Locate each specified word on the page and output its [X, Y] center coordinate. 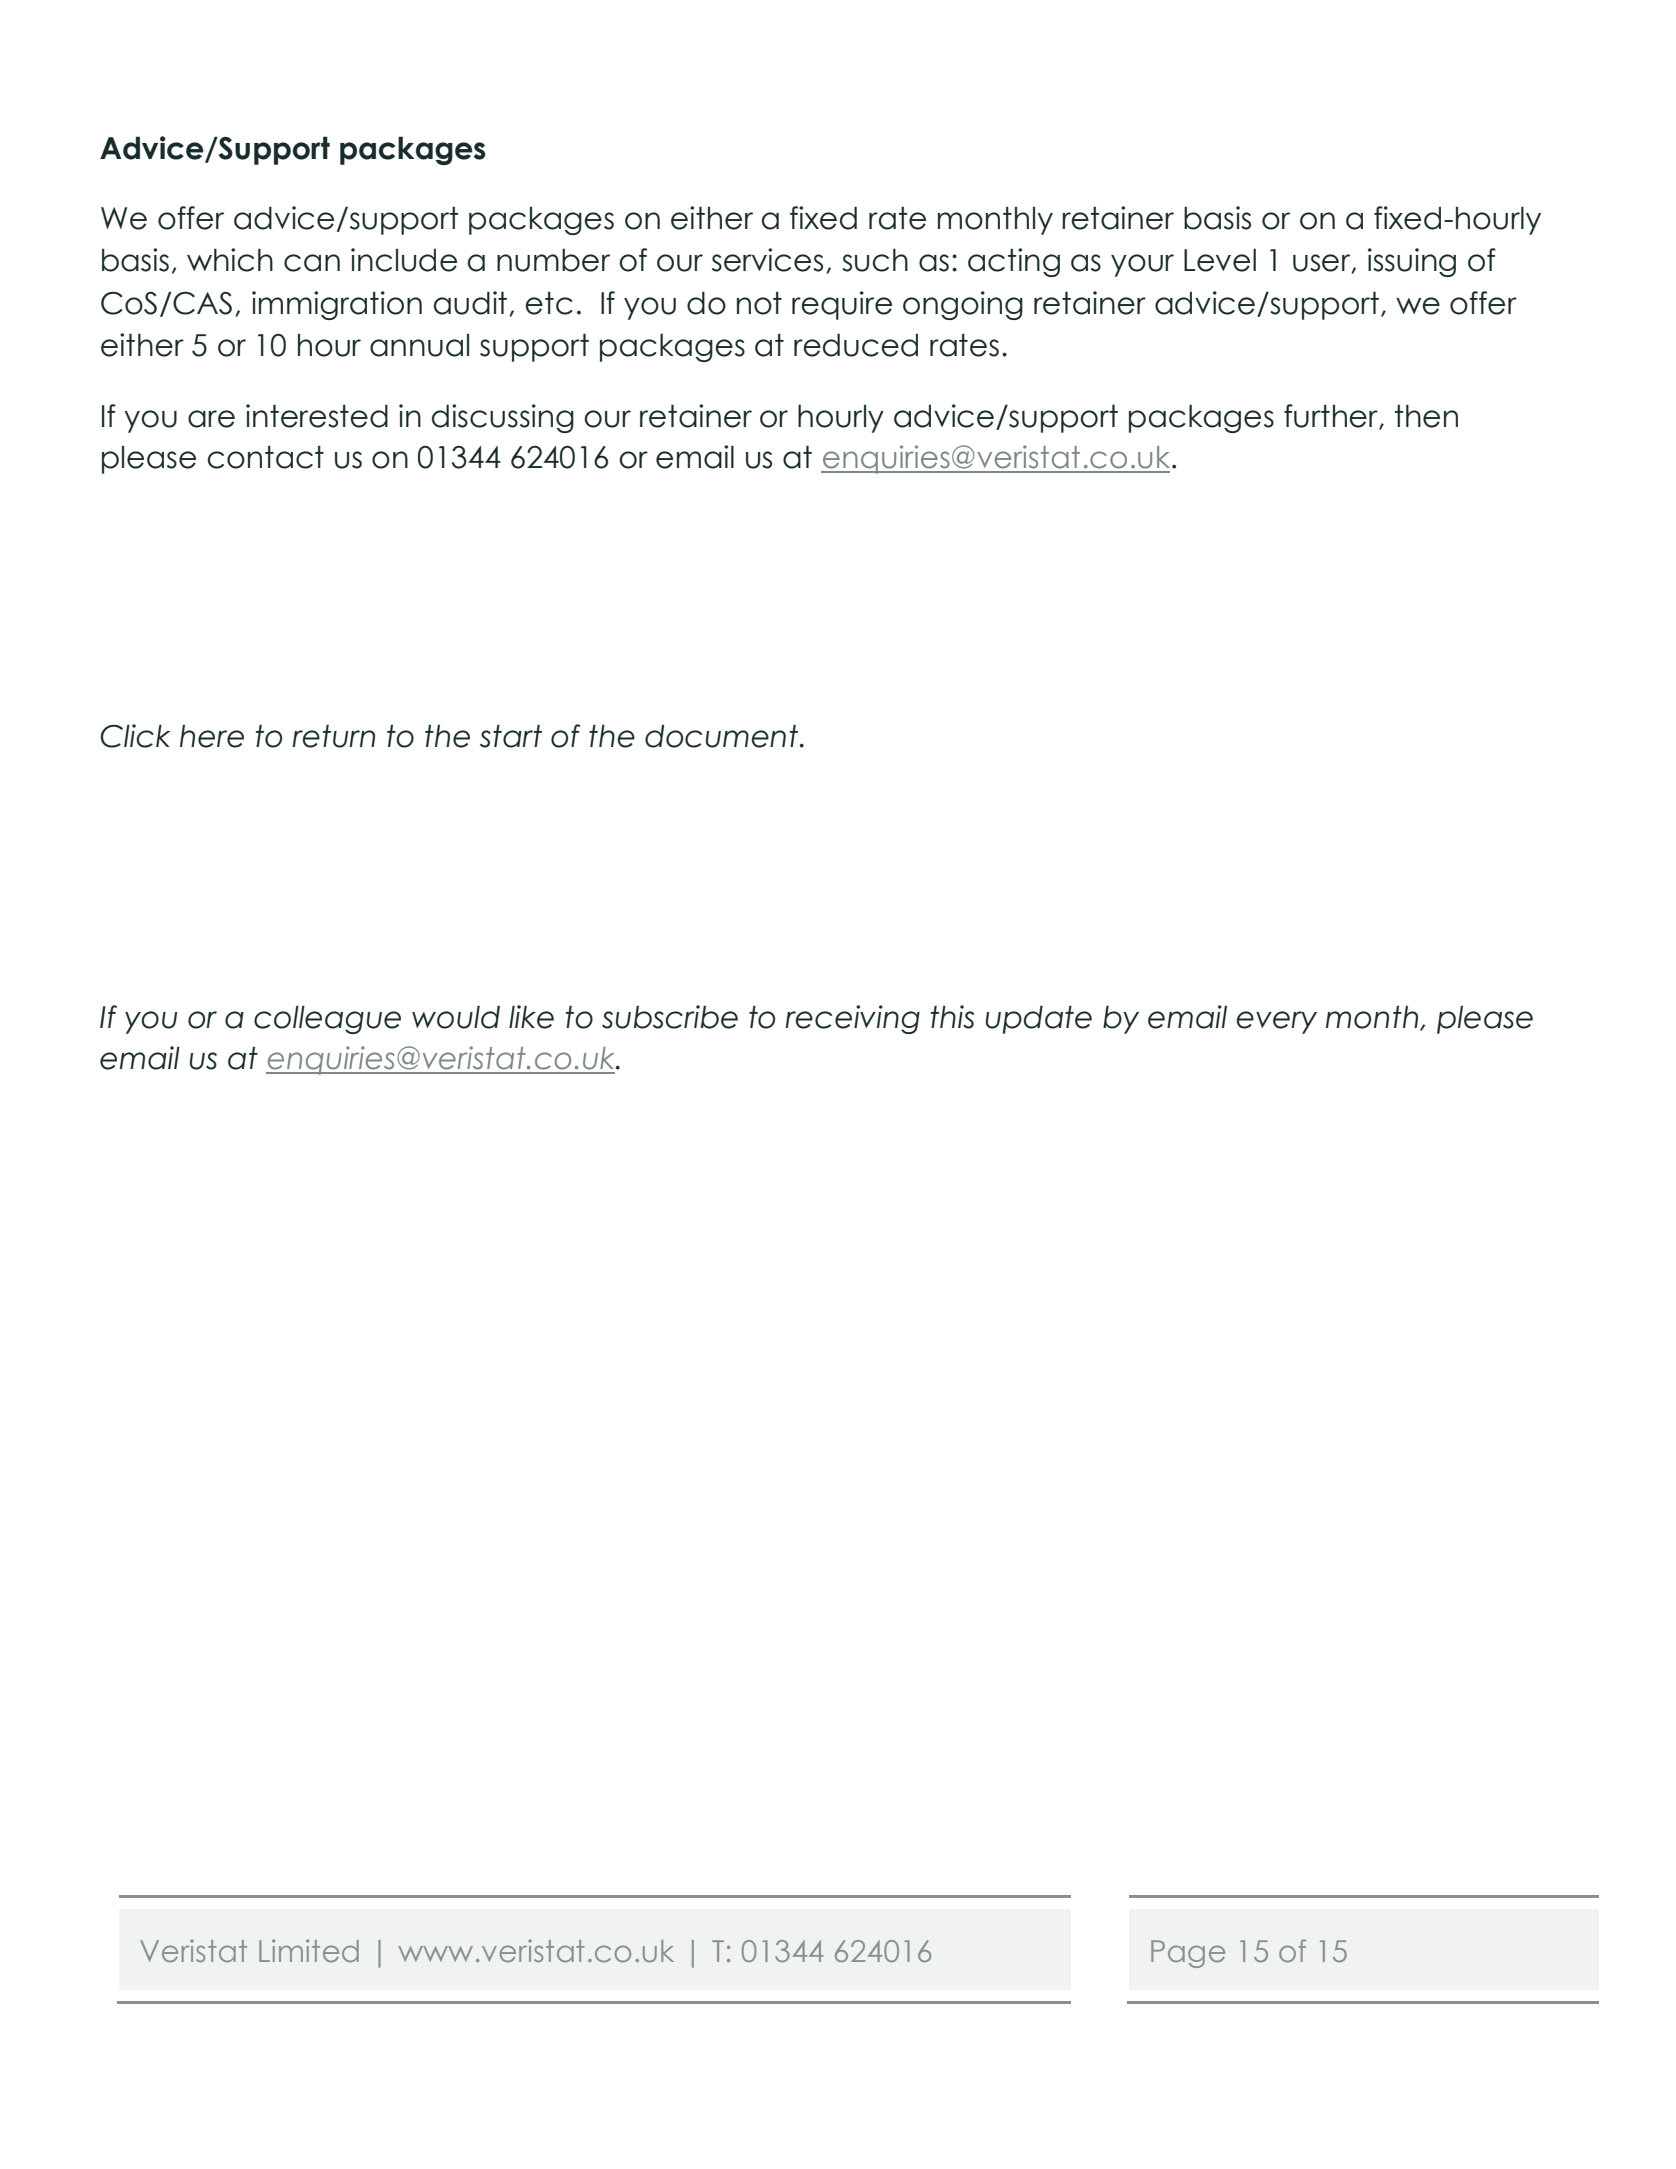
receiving [852, 1019]
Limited [309, 1950]
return [333, 736]
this [952, 1017]
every [1276, 1022]
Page [1188, 1954]
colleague [327, 1019]
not [759, 303]
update [1039, 1019]
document [723, 736]
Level [1220, 260]
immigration [337, 305]
